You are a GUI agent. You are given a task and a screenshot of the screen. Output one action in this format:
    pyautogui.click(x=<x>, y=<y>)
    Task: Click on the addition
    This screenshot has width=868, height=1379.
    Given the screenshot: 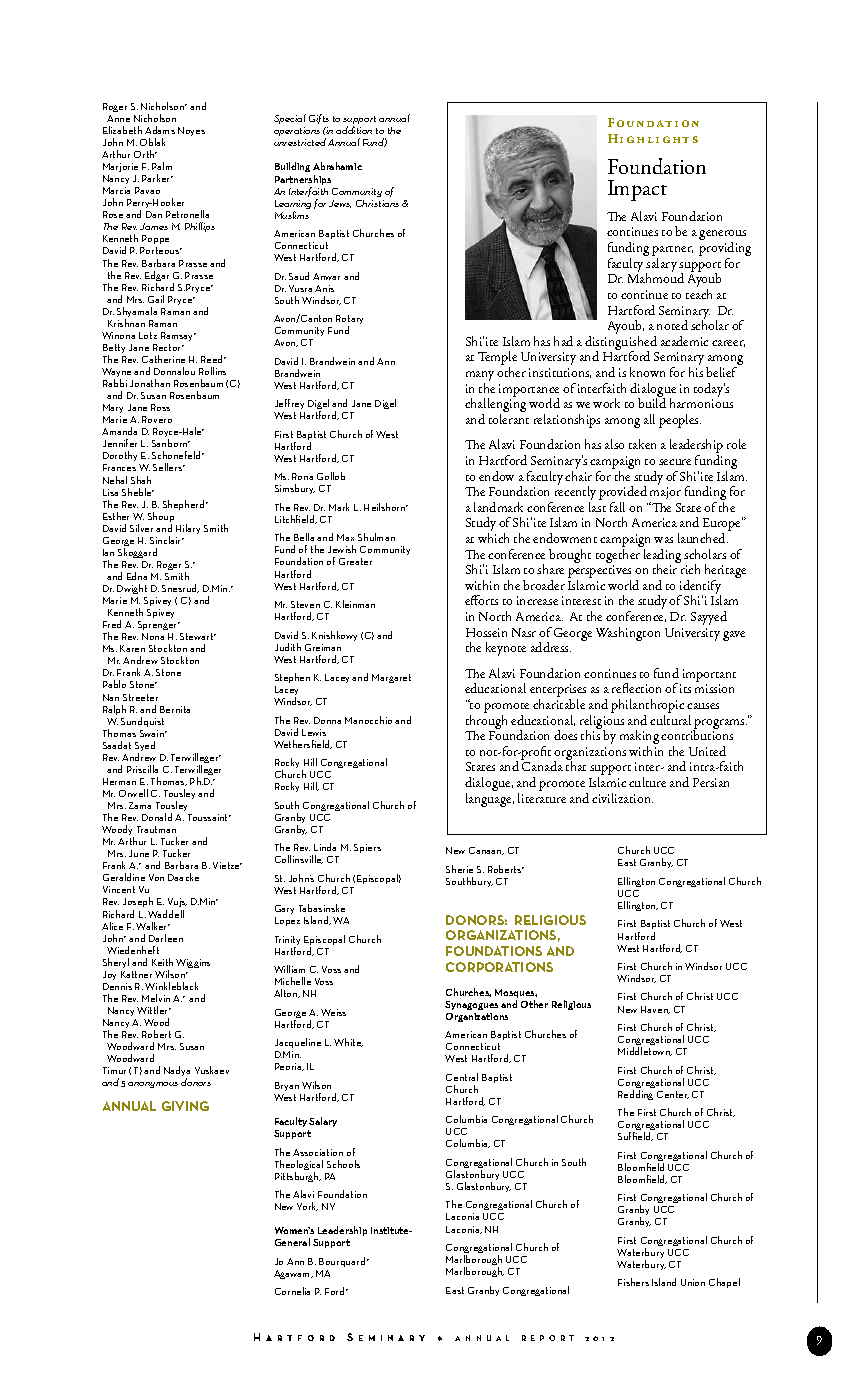 What is the action you would take?
    pyautogui.click(x=354, y=130)
